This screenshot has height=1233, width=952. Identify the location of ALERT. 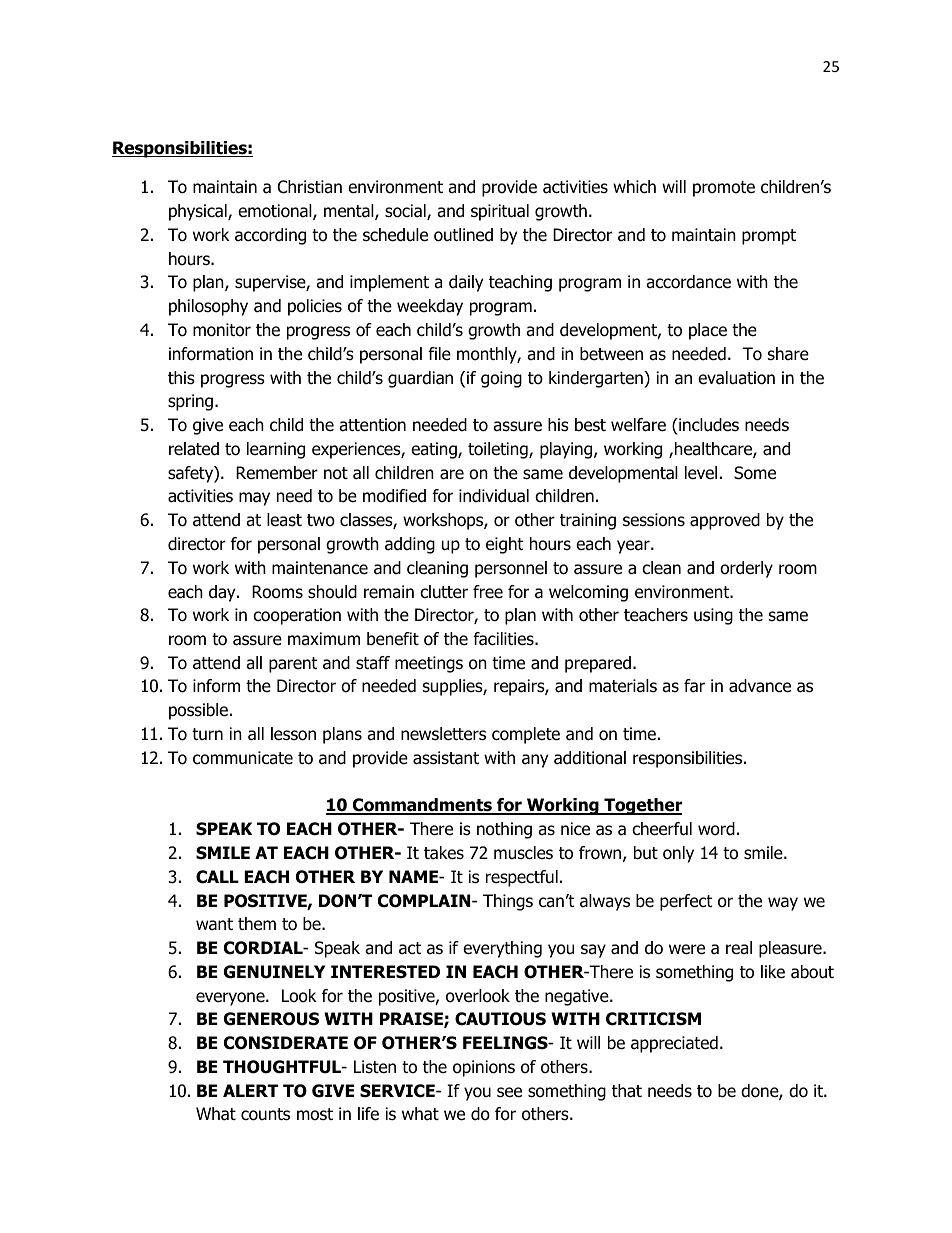
(251, 1090).
